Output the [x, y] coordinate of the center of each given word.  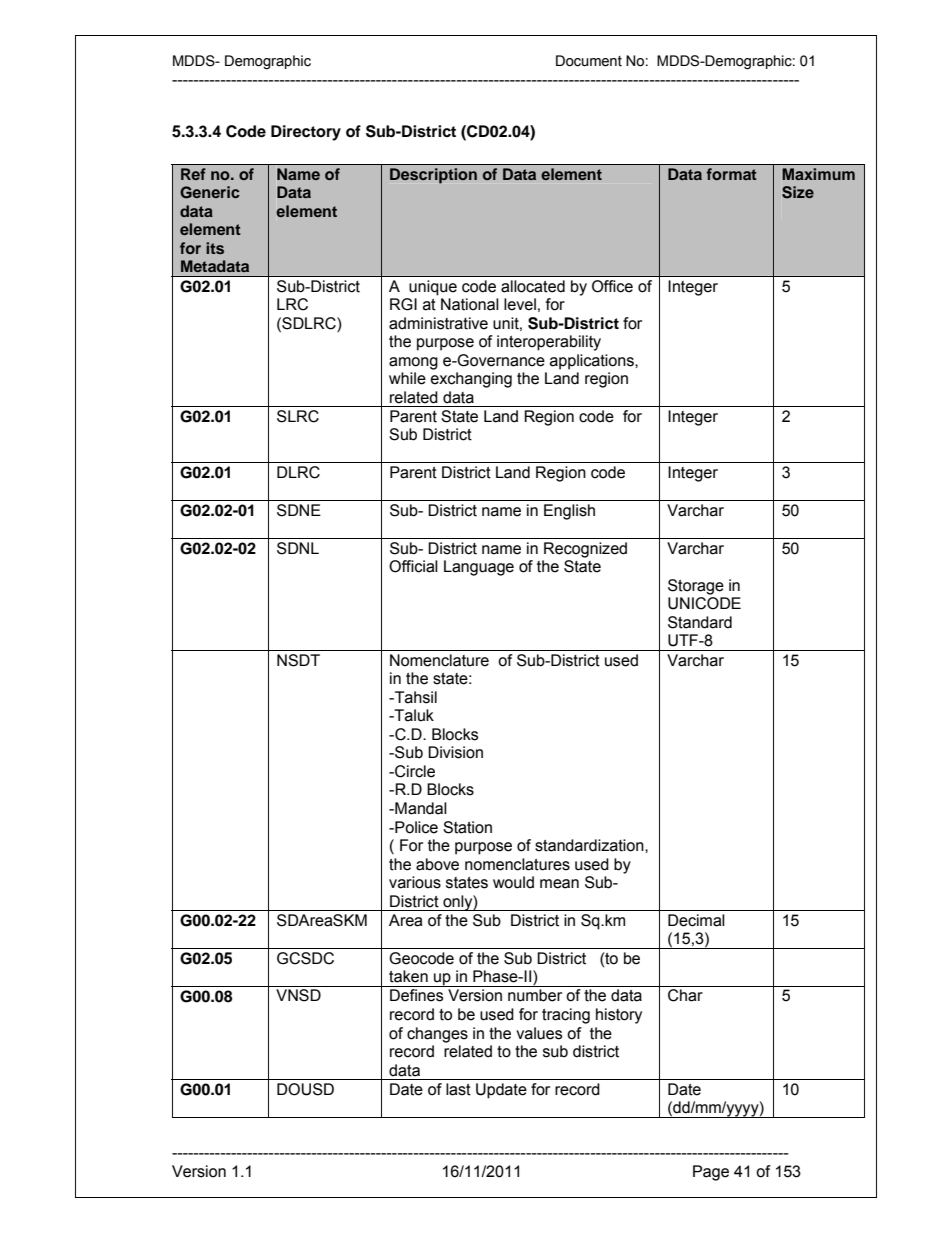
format [731, 174]
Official [413, 566]
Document [589, 61]
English [569, 512]
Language [479, 568]
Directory [306, 133]
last [458, 1089]
